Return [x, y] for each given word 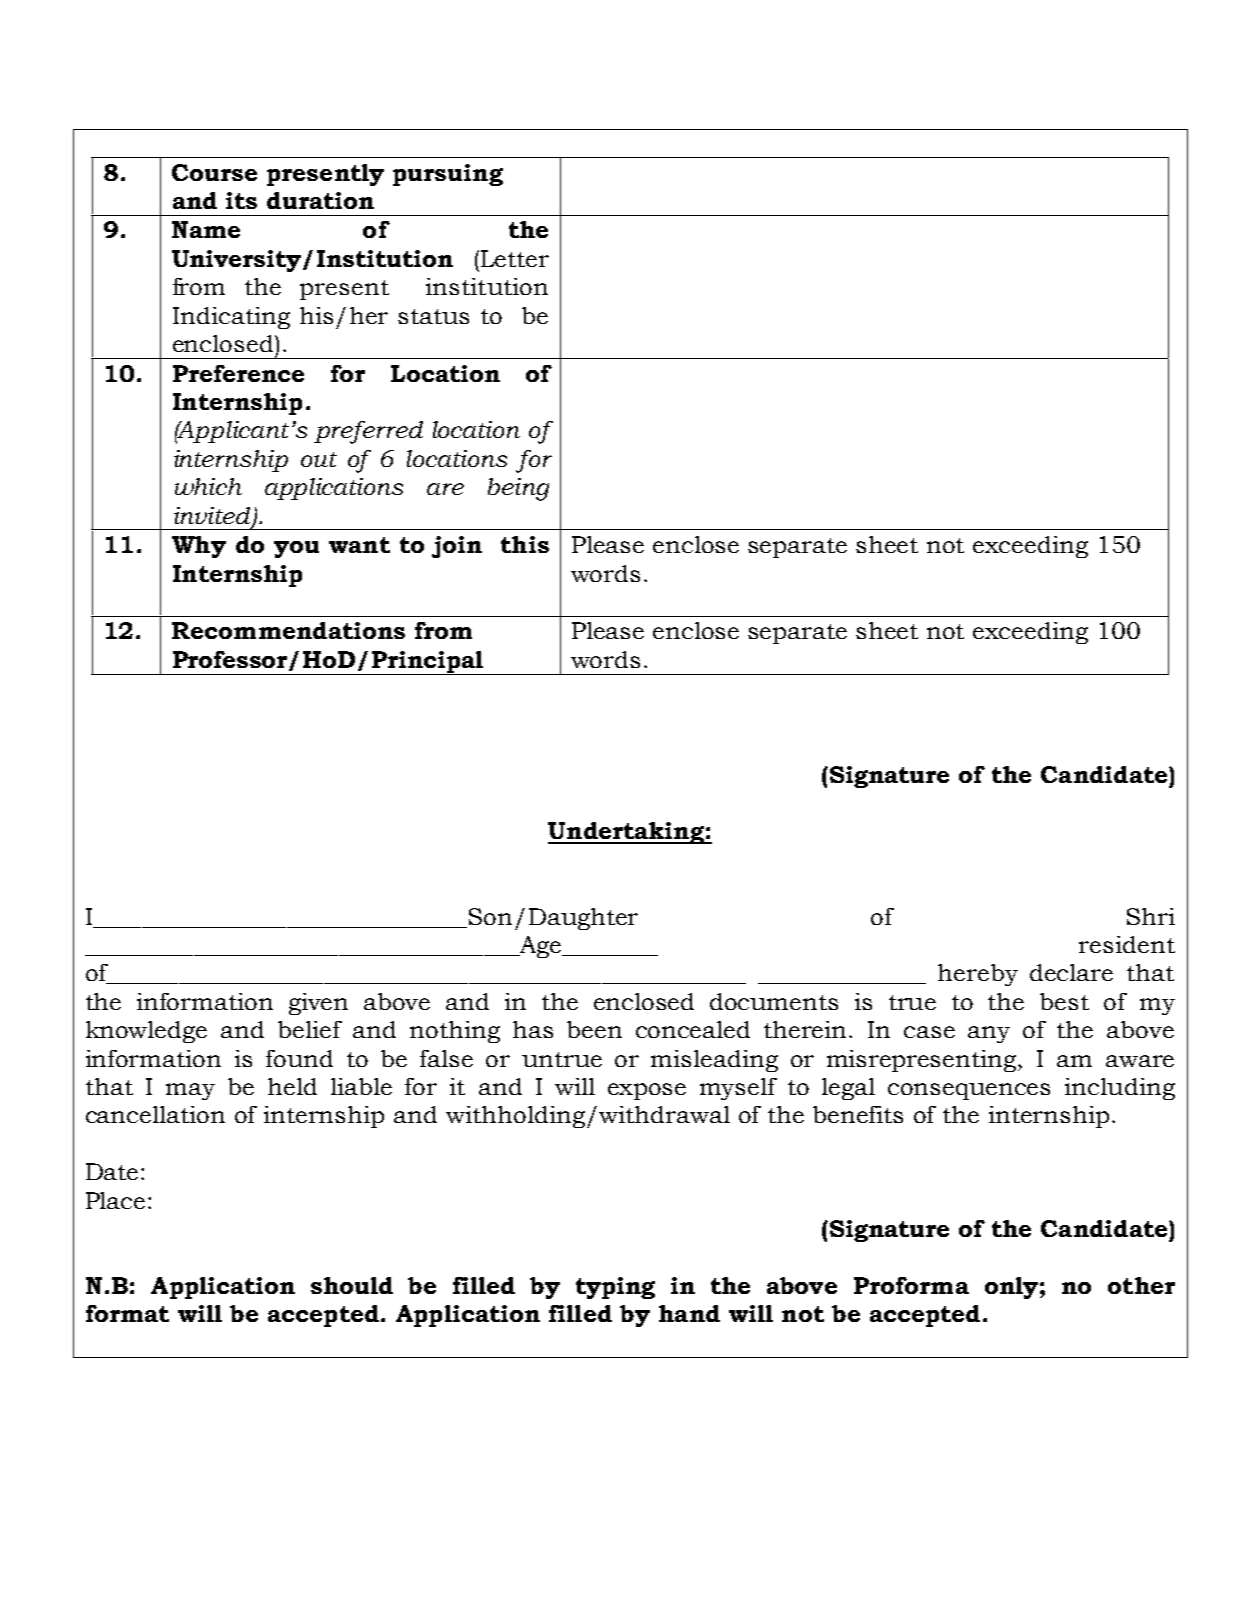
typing [615, 1288]
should [352, 1285]
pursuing [448, 175]
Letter [515, 258]
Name [206, 229]
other [1141, 1285]
